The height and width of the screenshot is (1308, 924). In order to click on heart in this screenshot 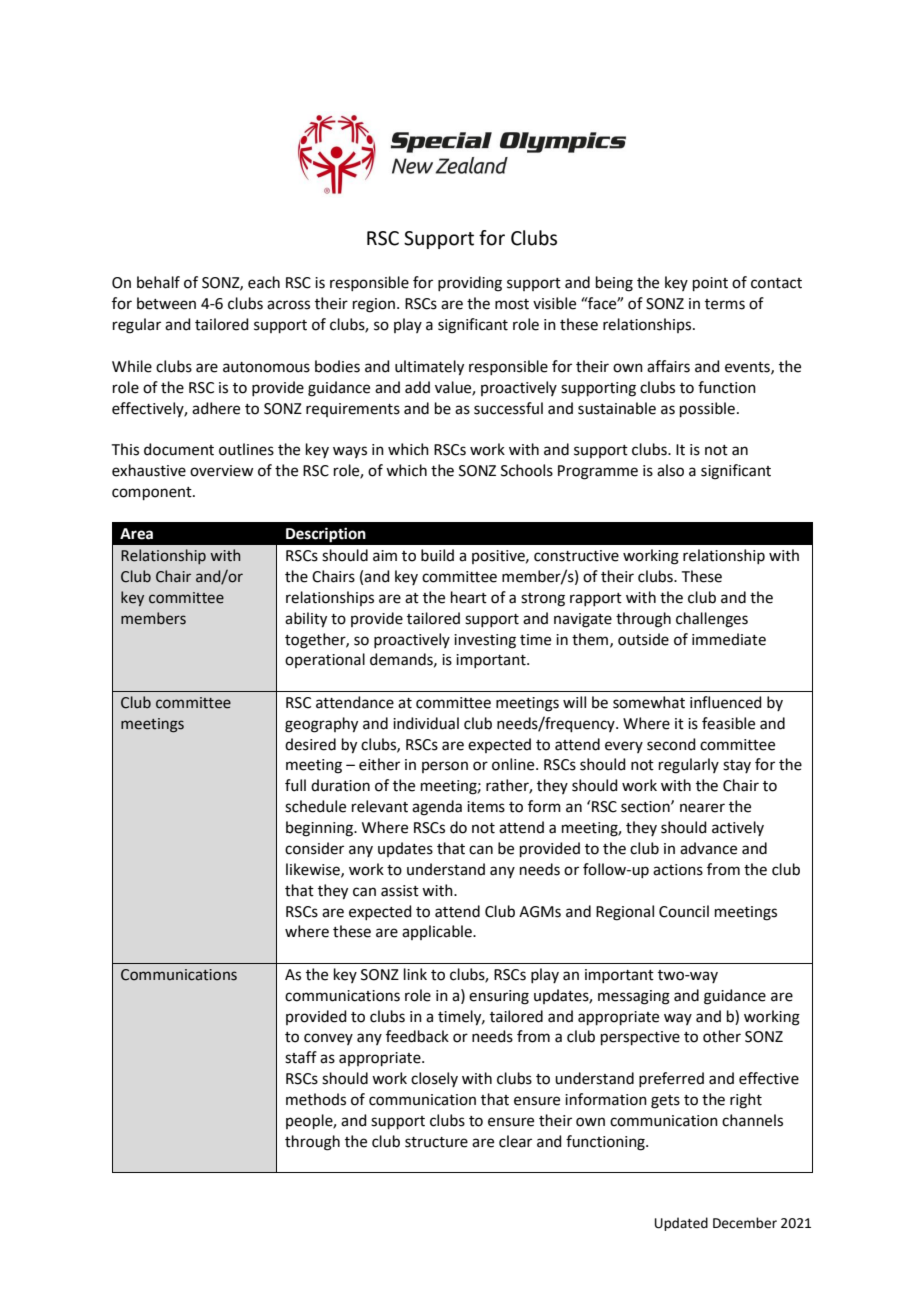, I will do `click(469, 597)`.
